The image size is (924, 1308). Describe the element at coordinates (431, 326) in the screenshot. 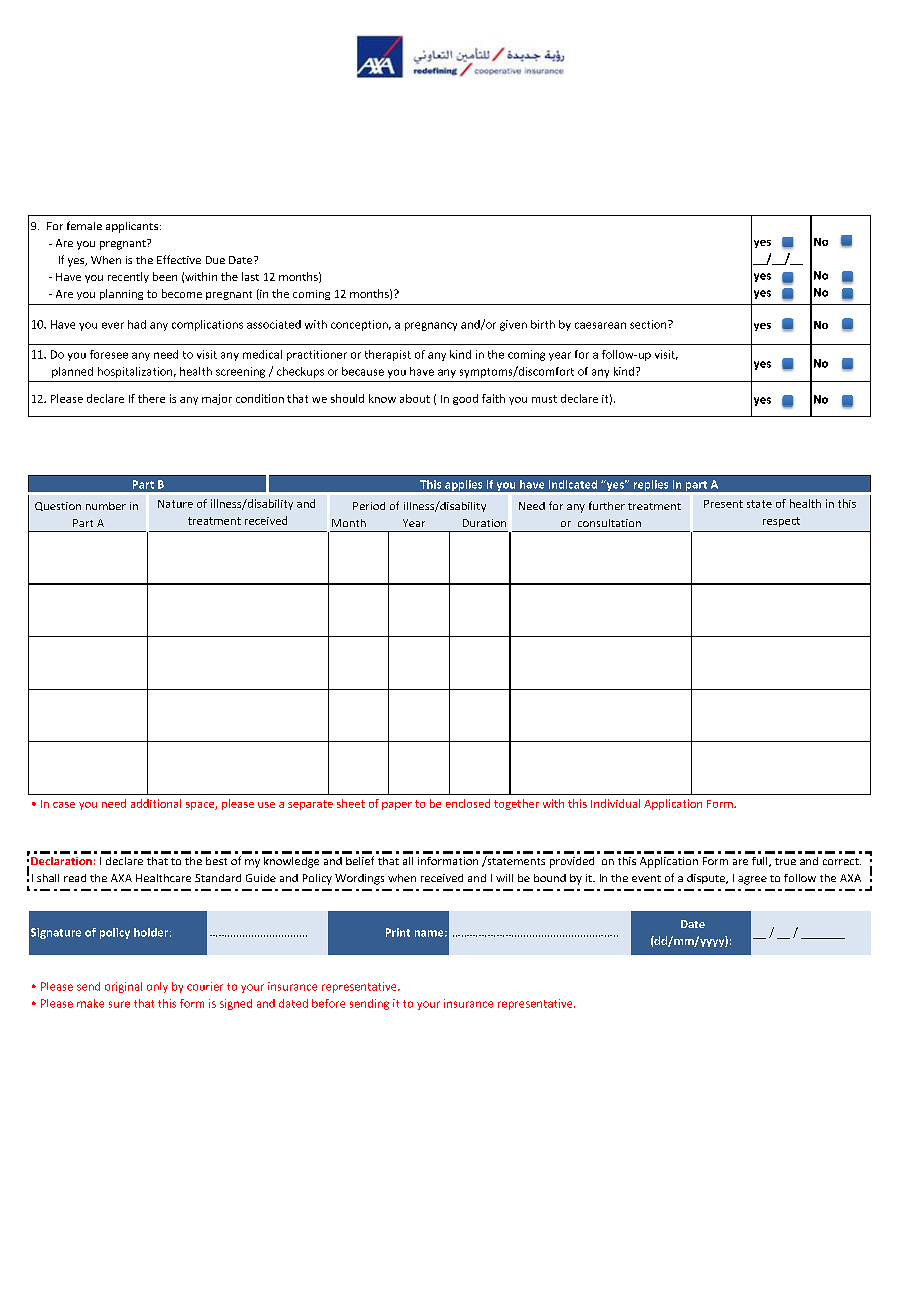

I see `pregnancy` at that location.
